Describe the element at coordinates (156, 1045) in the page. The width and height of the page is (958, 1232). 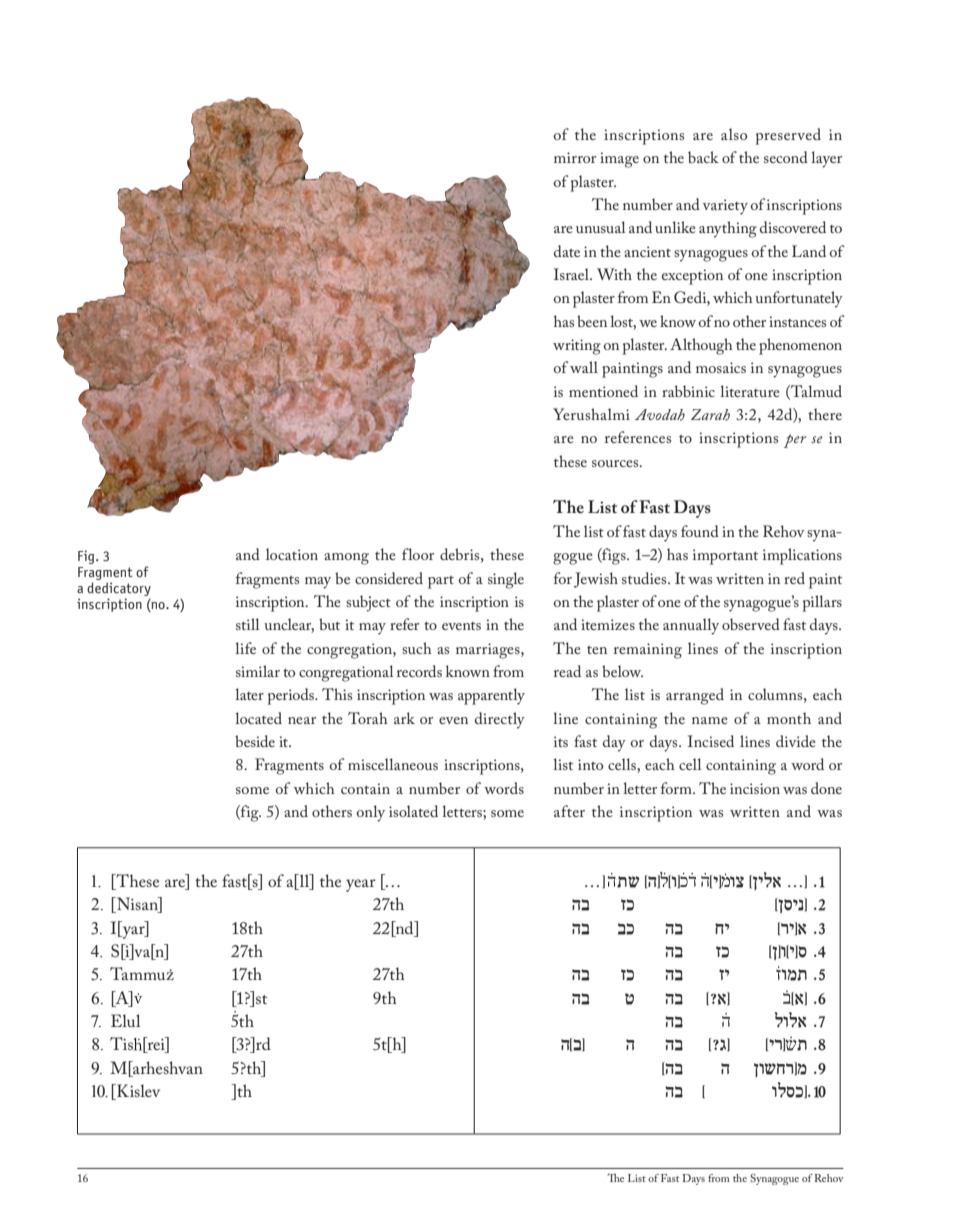
I see `rei` at that location.
